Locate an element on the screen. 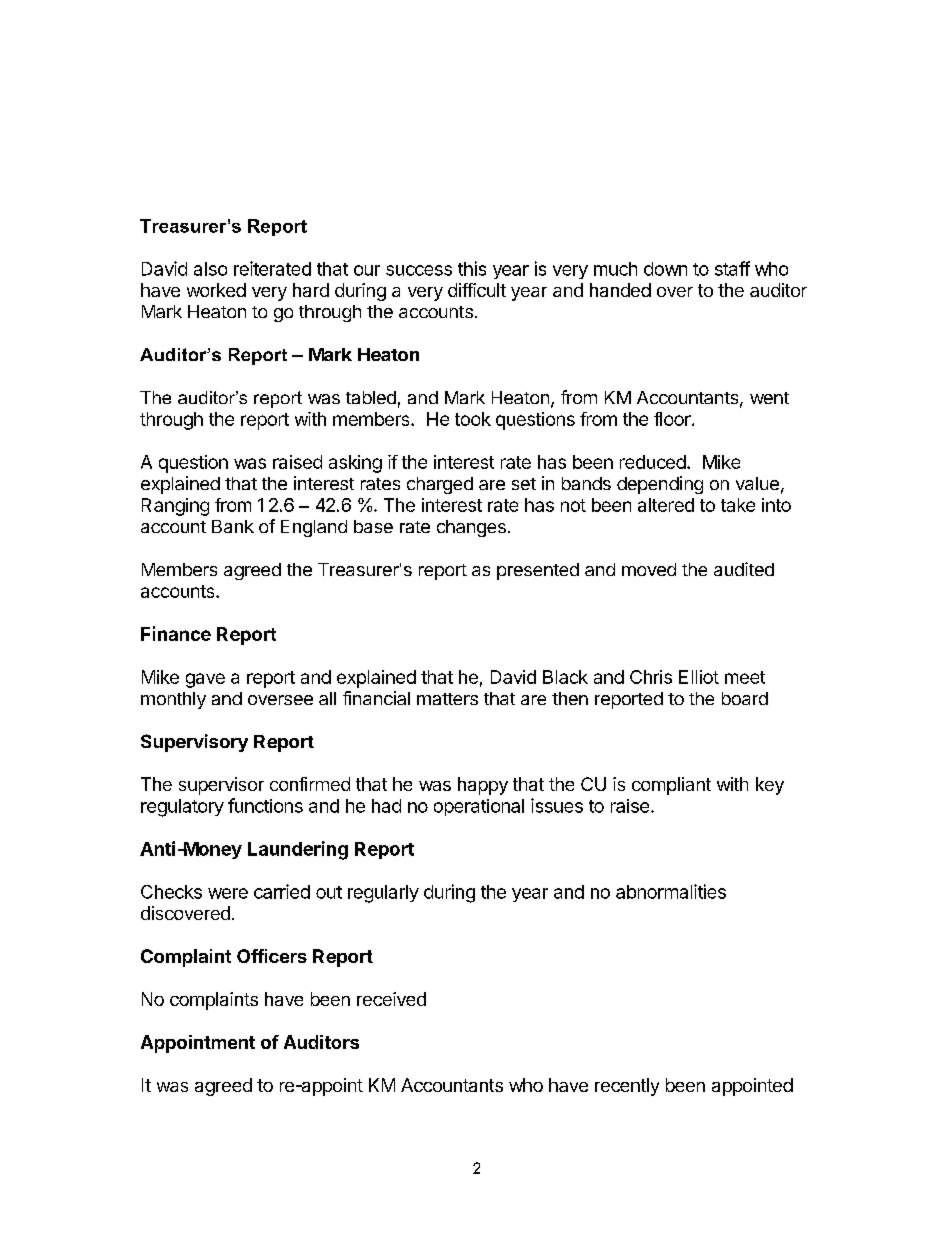 Image resolution: width=952 pixels, height=1233 pixels. were is located at coordinates (228, 893).
